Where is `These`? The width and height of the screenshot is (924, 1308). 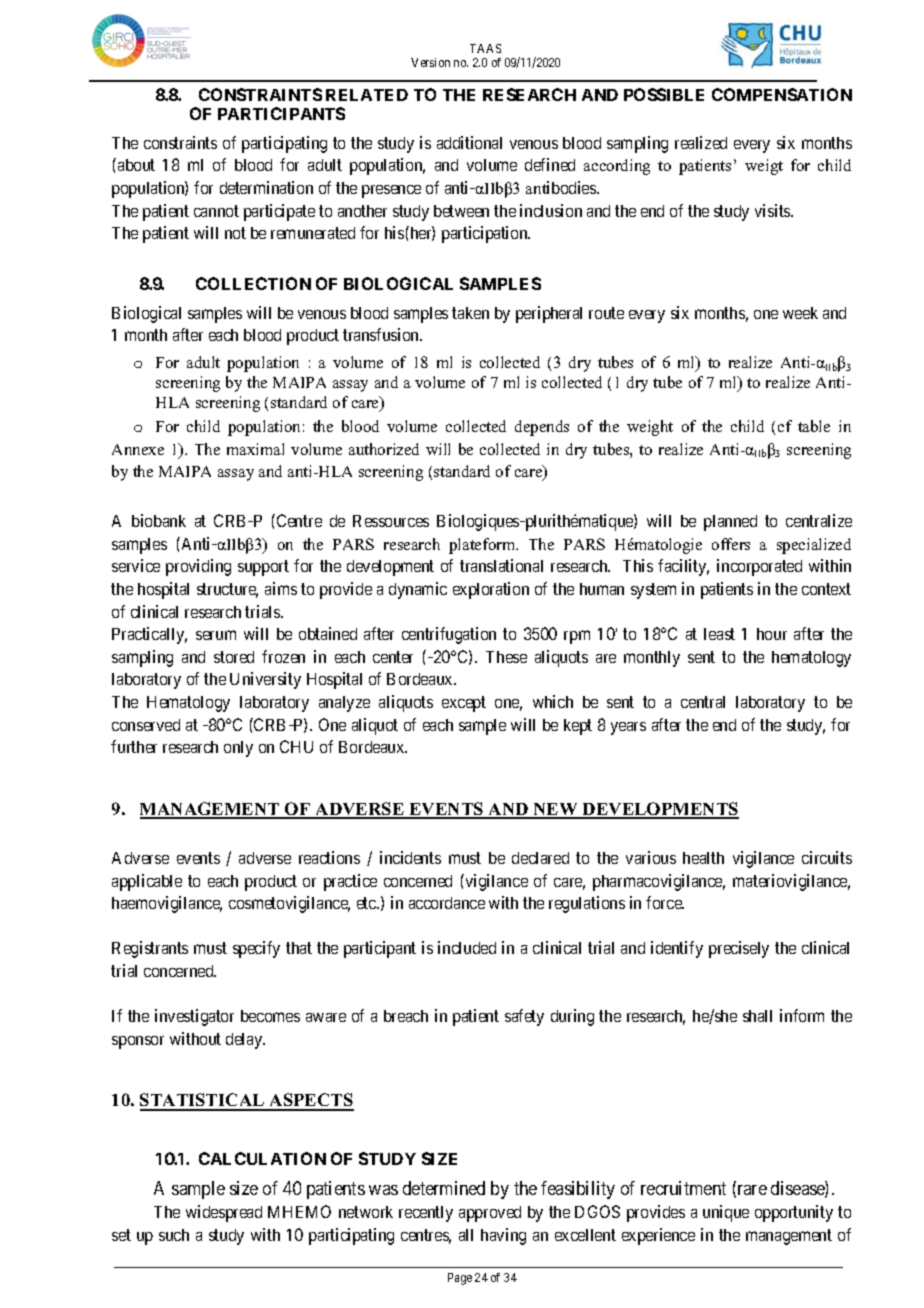
These is located at coordinates (506, 657).
